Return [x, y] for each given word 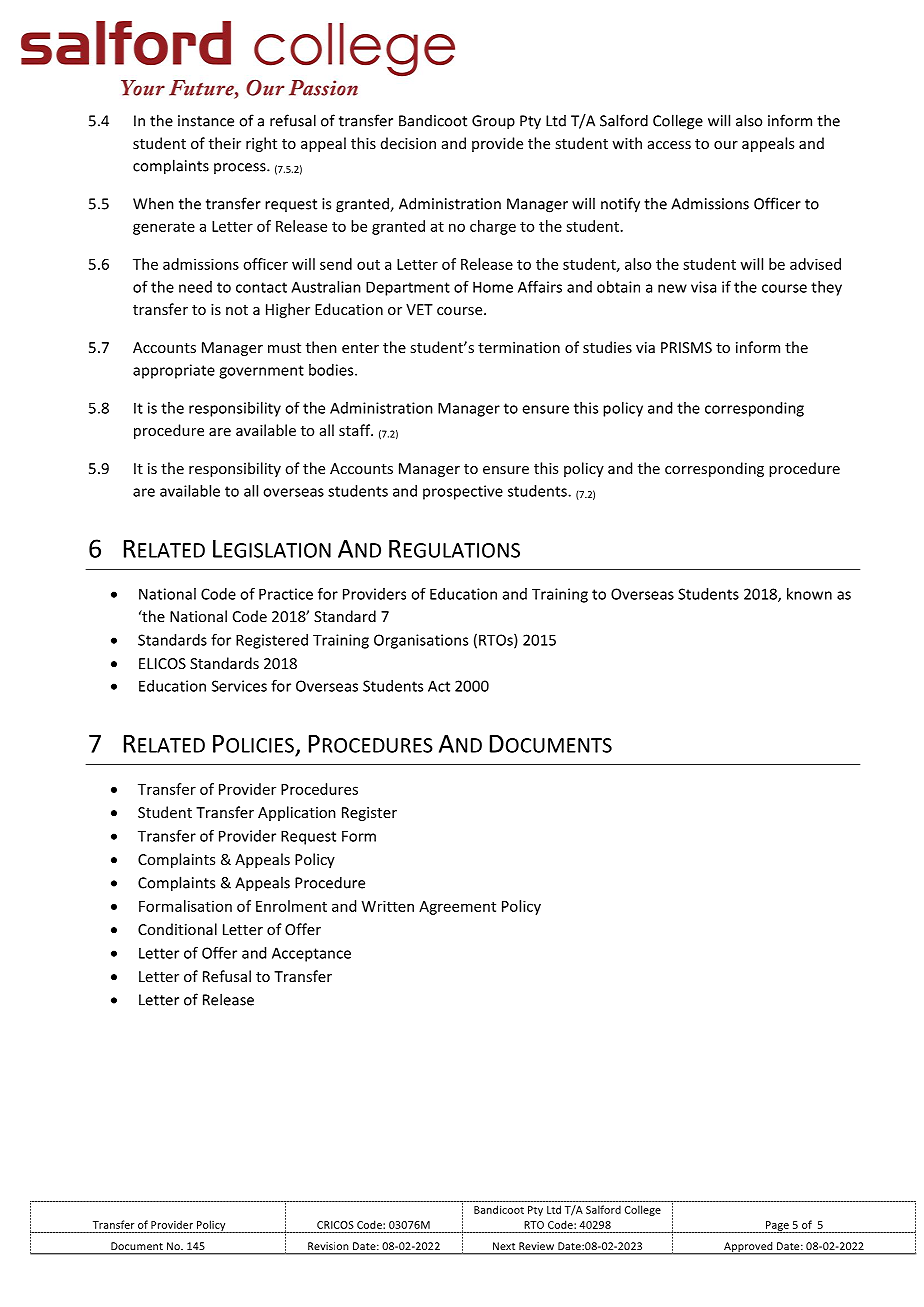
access [669, 145]
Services [239, 686]
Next [504, 1246]
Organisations [421, 641]
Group [493, 122]
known [809, 594]
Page [777, 1227]
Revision [328, 1246]
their [225, 143]
